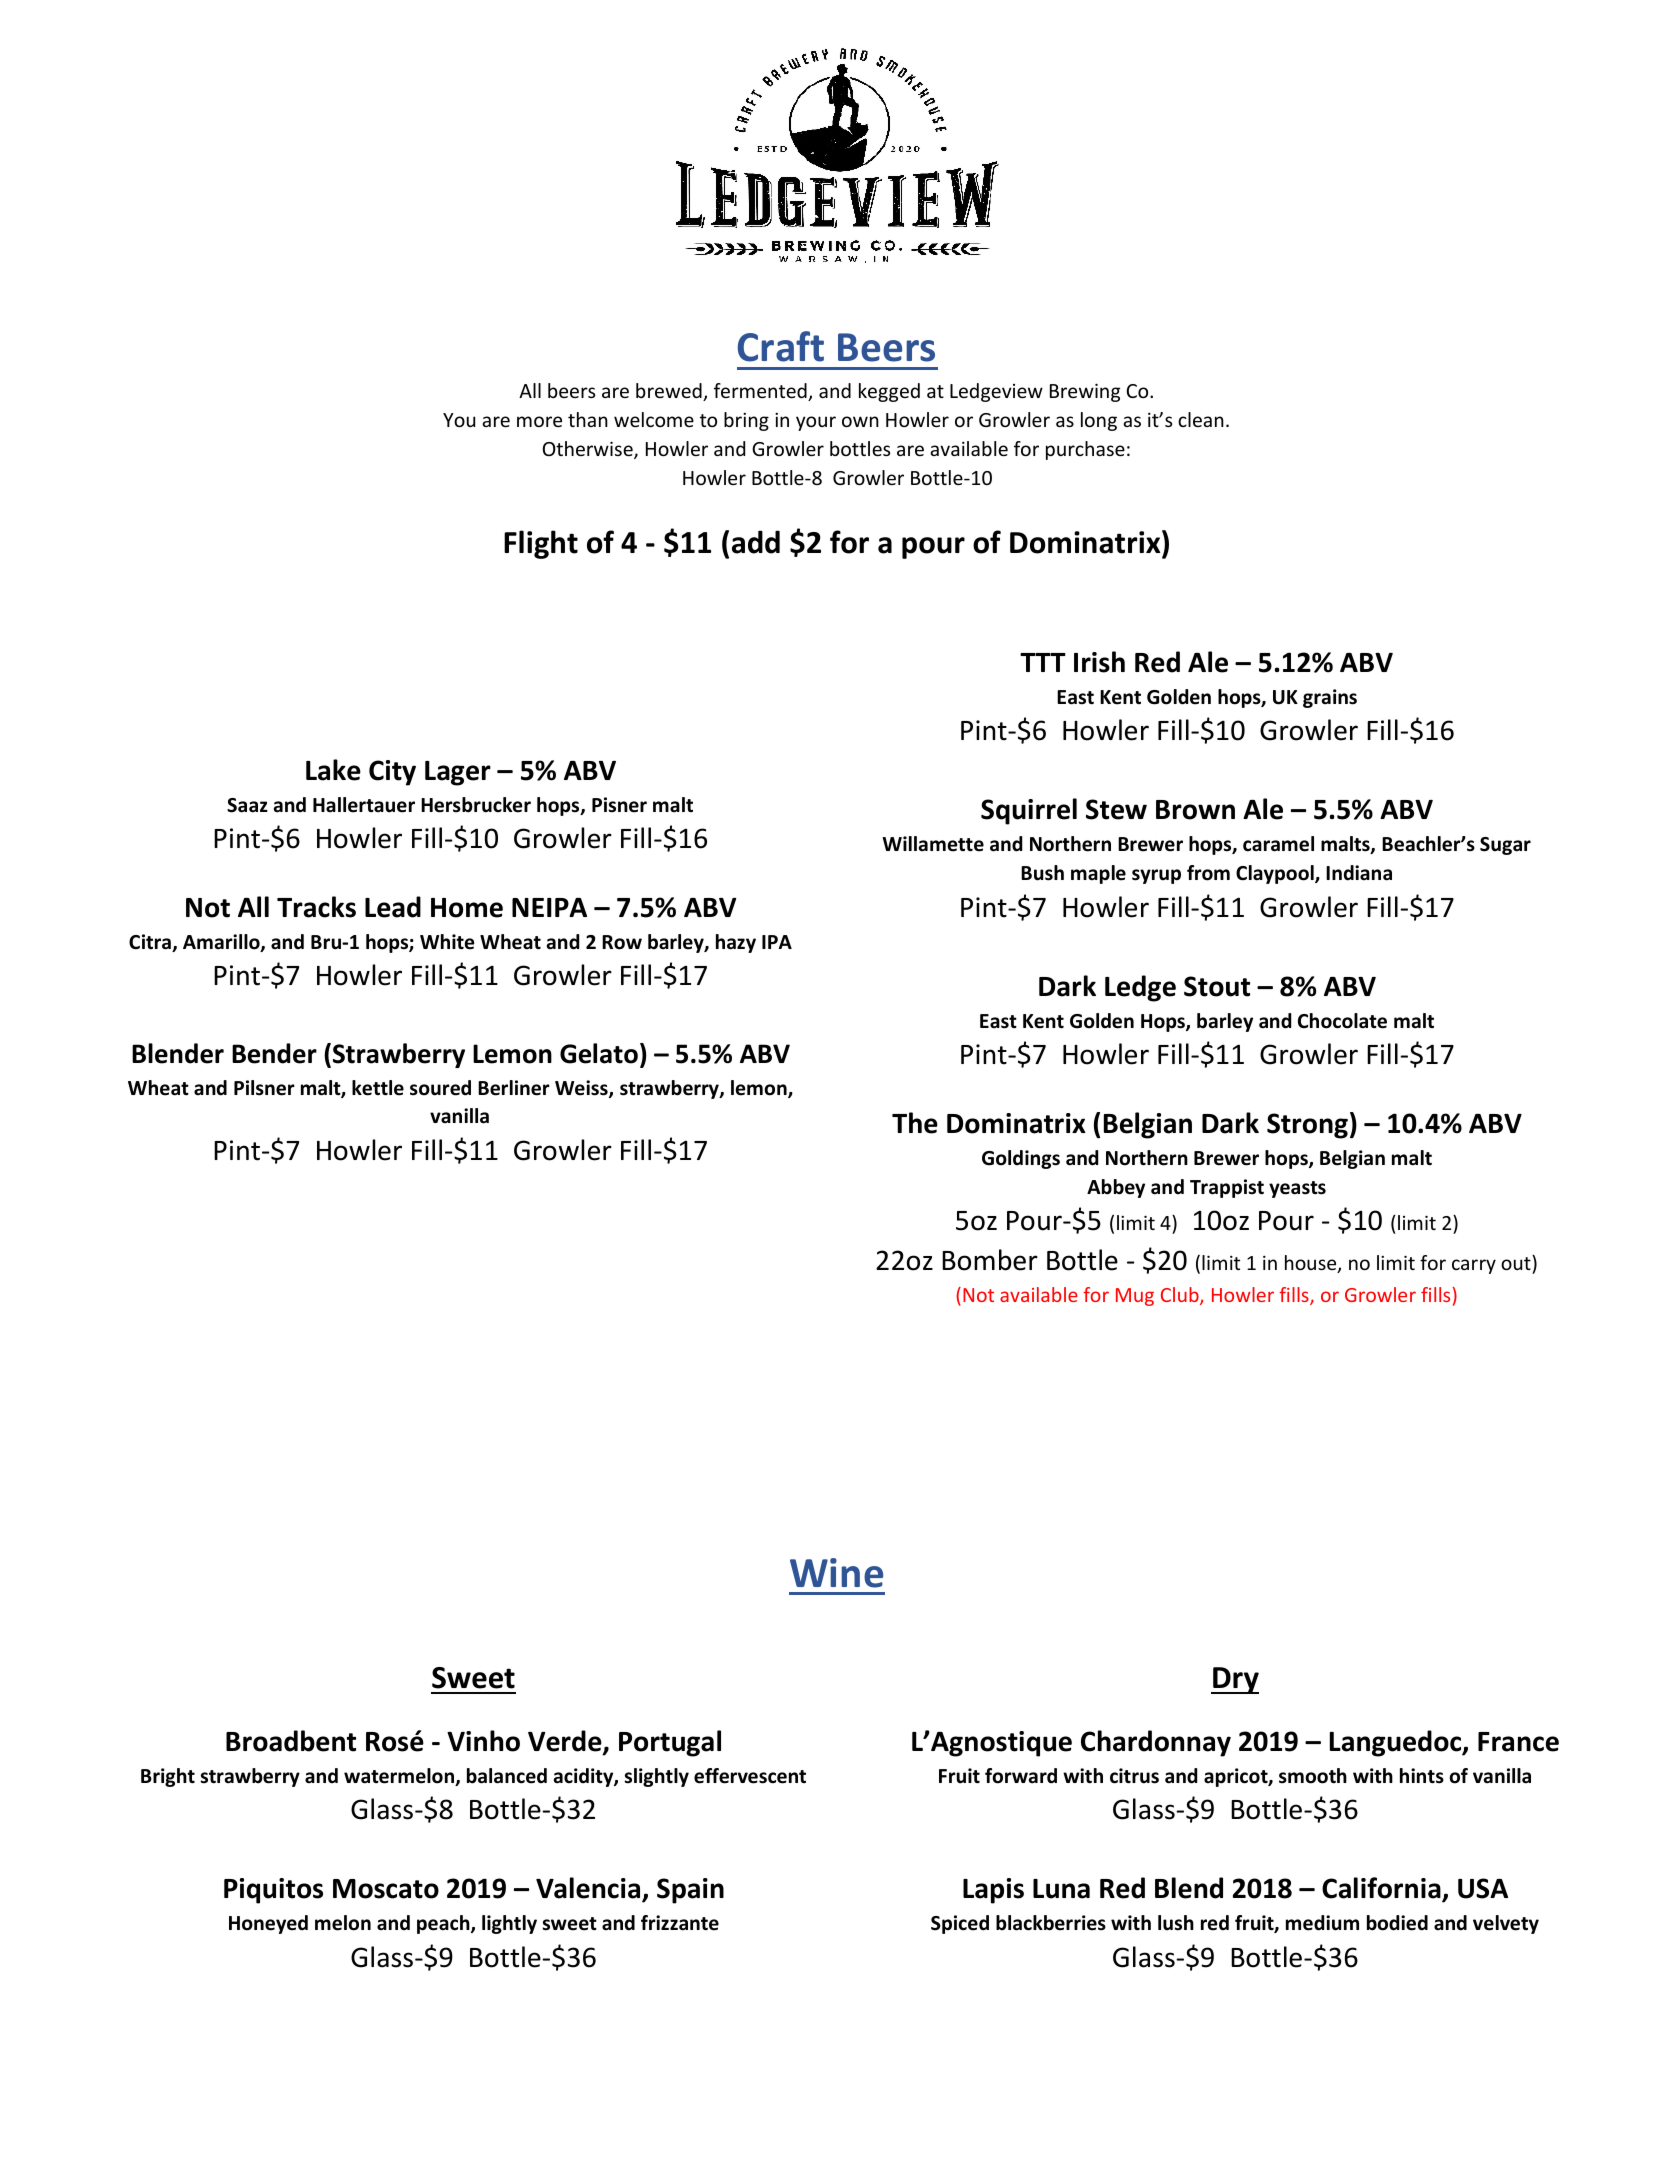 The width and height of the screenshot is (1674, 2166). Describe the element at coordinates (816, 423) in the screenshot. I see `your` at that location.
